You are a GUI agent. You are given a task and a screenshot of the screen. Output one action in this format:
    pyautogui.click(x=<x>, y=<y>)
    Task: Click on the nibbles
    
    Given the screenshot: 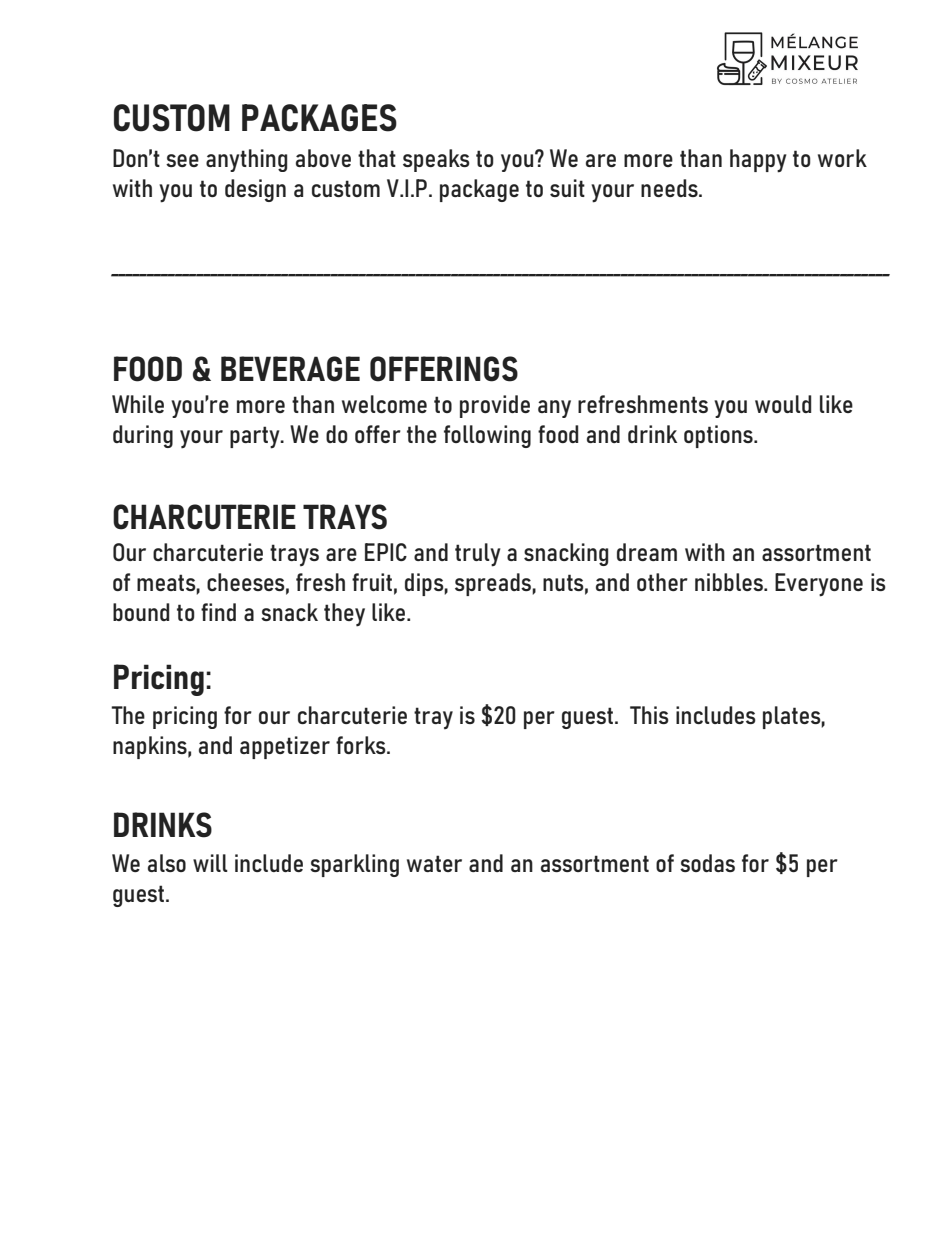 What is the action you would take?
    pyautogui.click(x=730, y=582)
